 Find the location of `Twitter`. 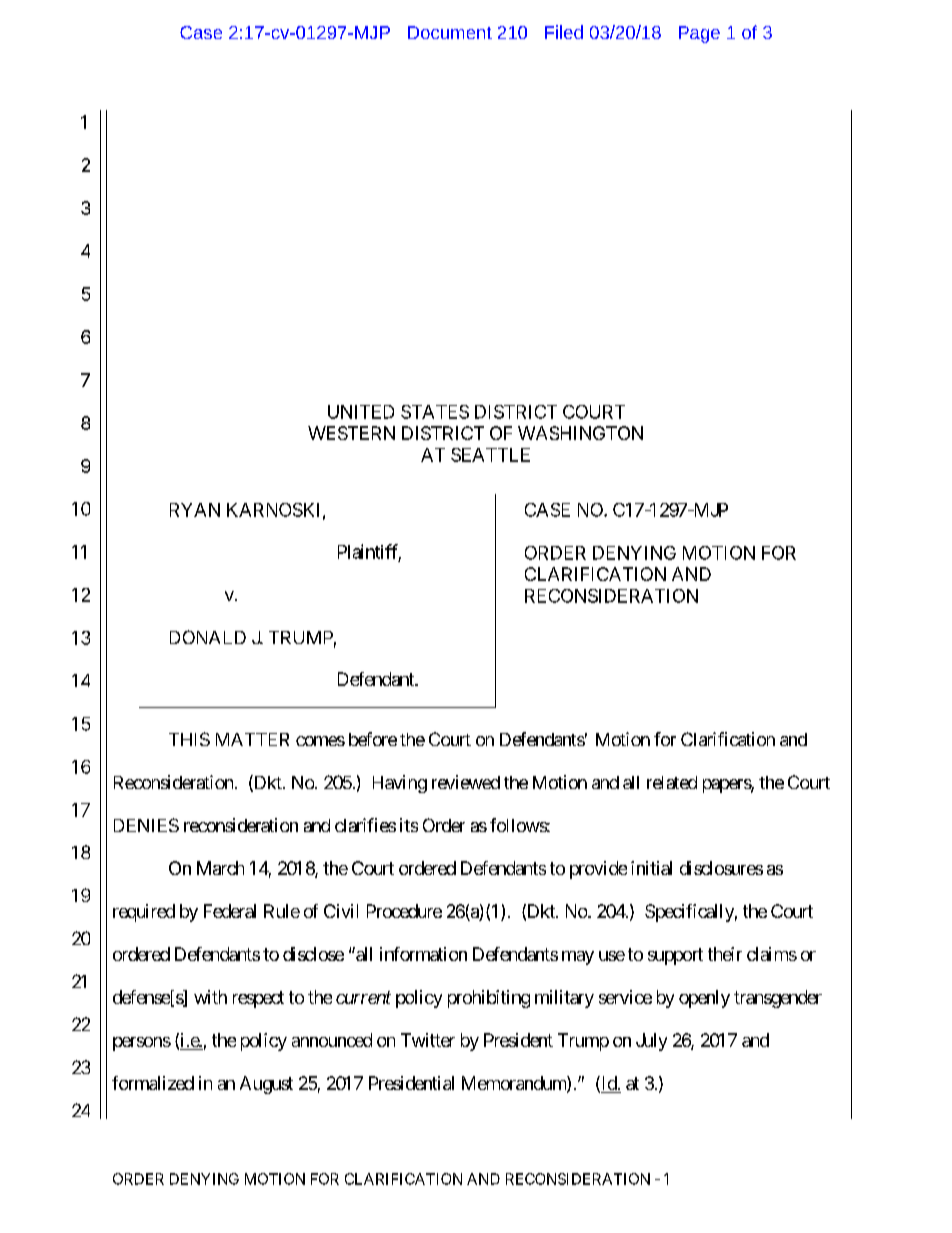

Twitter is located at coordinates (428, 1040).
